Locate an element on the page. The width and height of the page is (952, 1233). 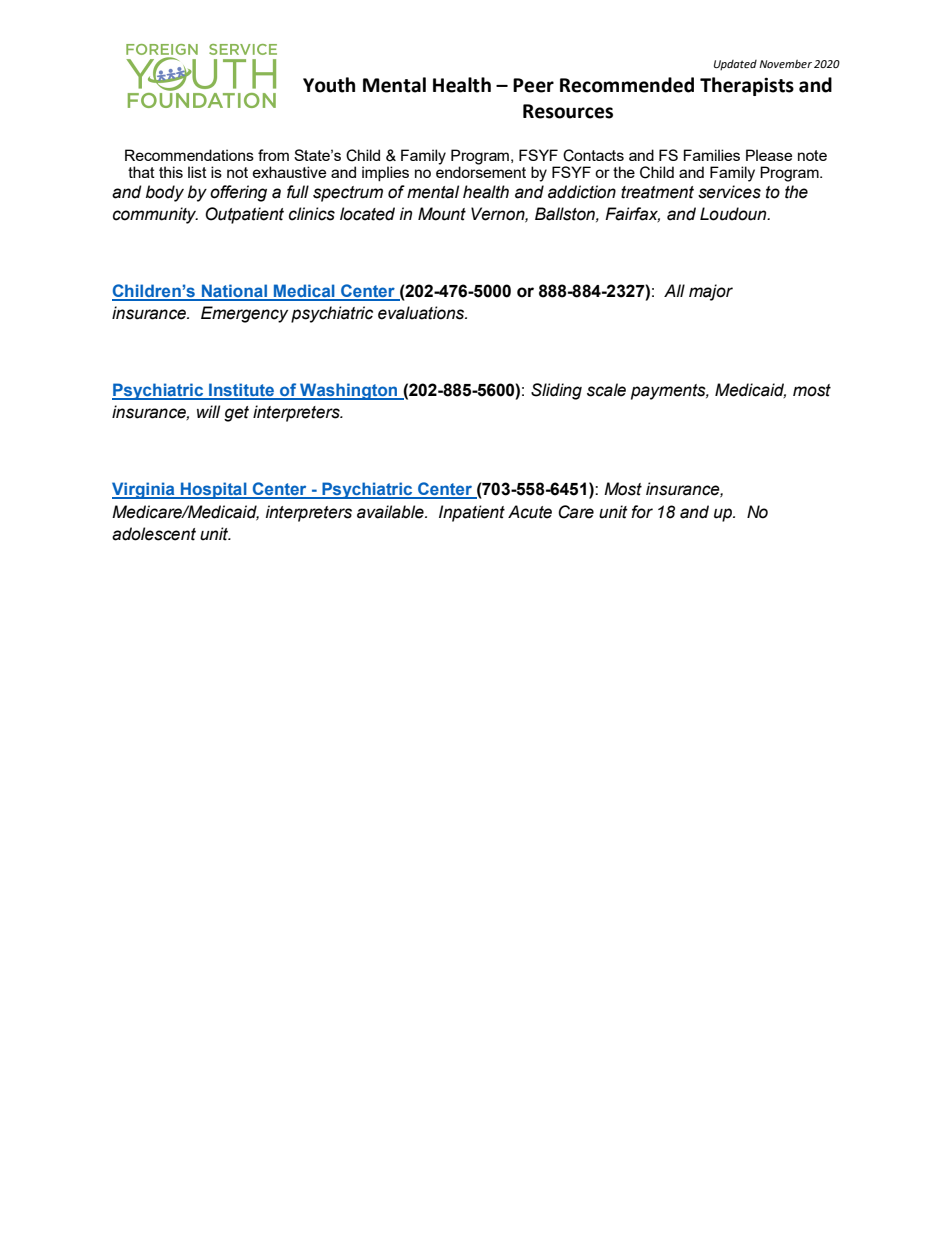
major is located at coordinates (711, 292).
